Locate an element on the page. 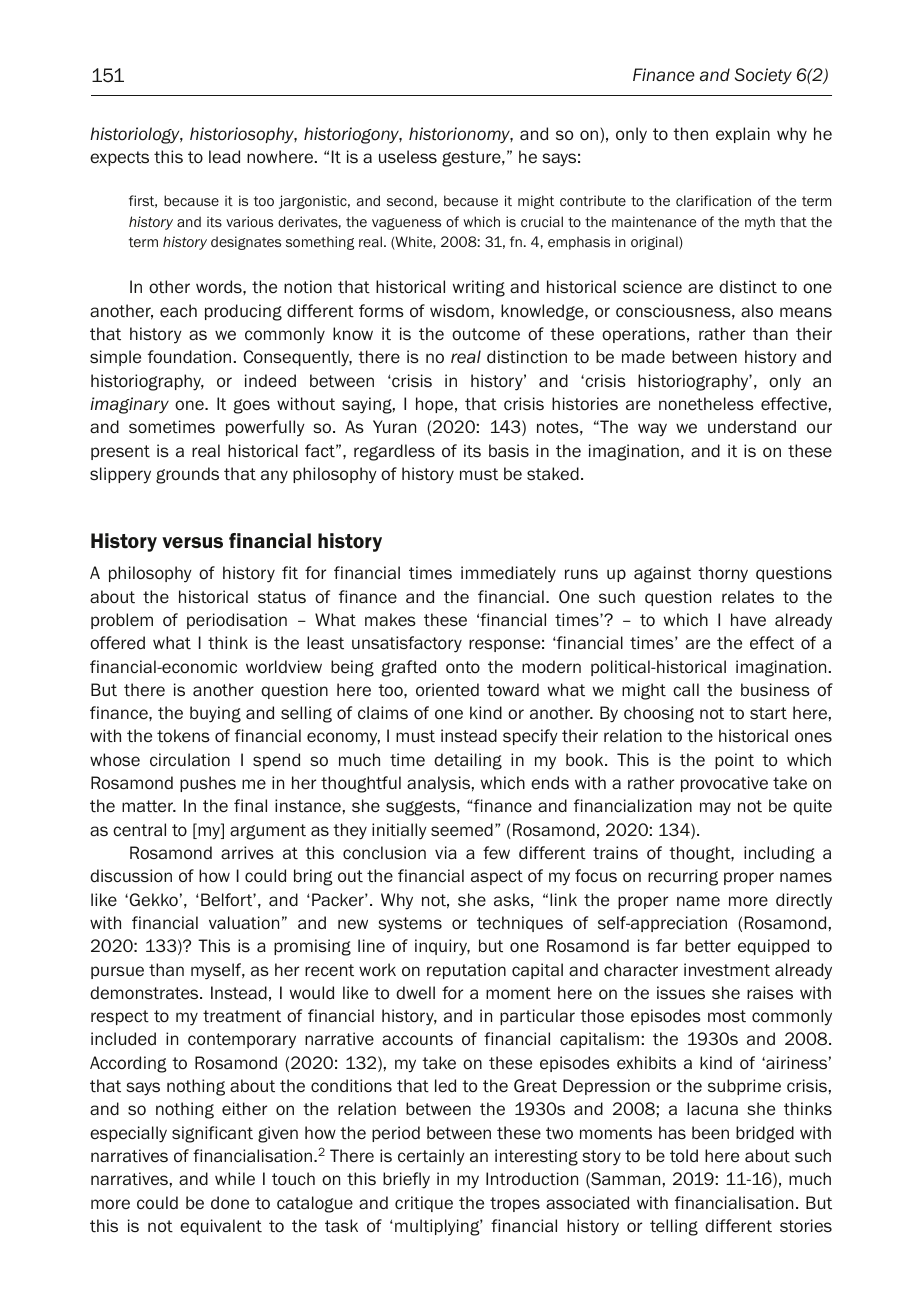  outcome is located at coordinates (486, 334).
